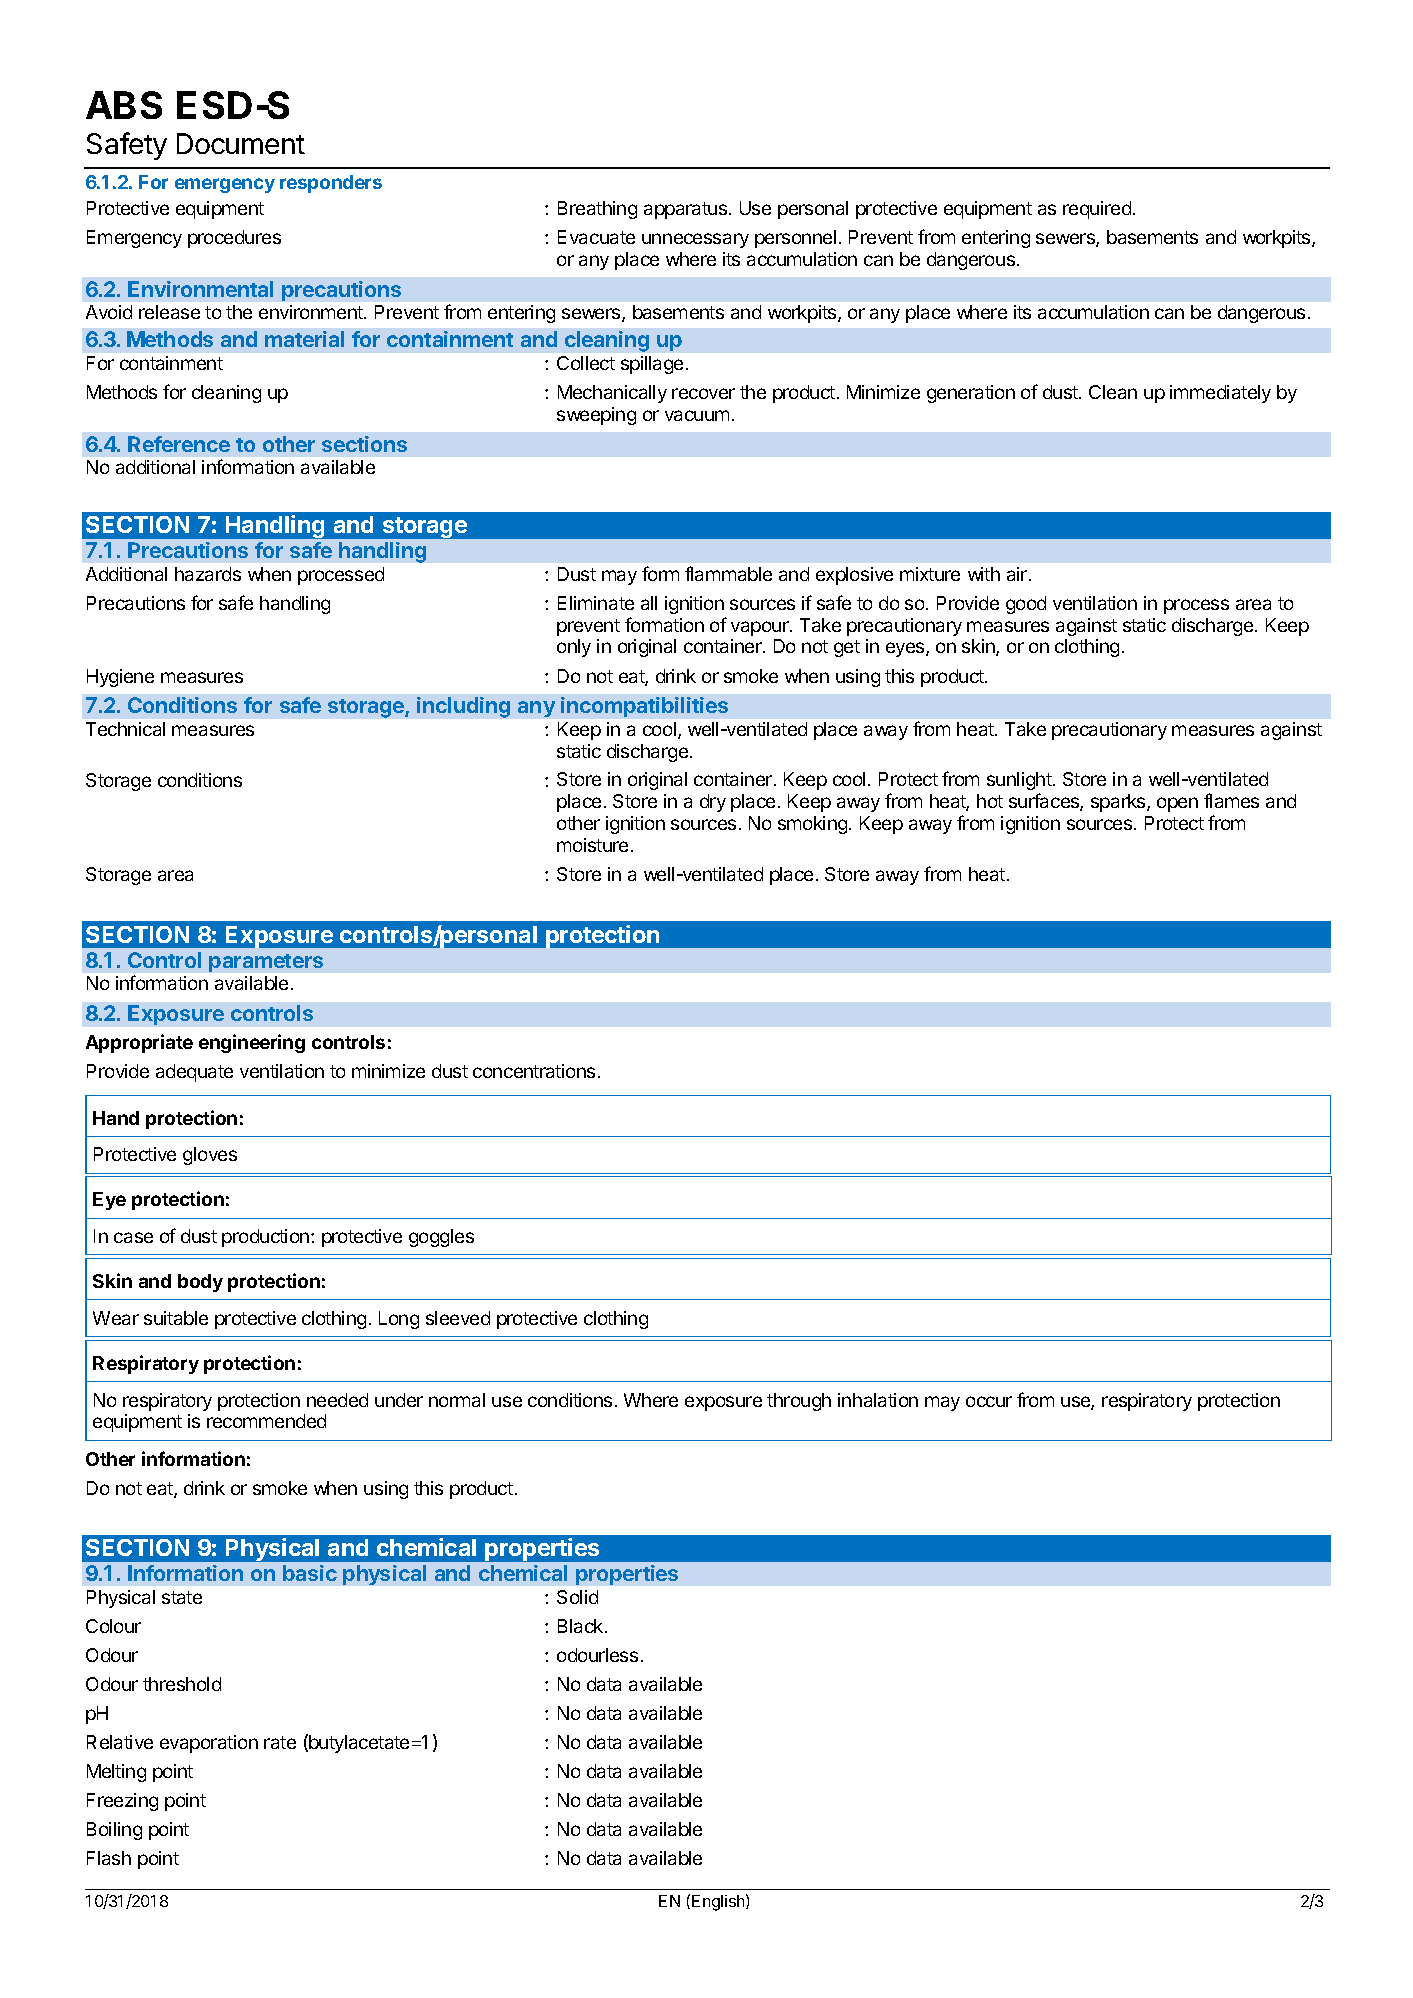  What do you see at coordinates (685, 210) in the screenshot?
I see `apparatus` at bounding box center [685, 210].
